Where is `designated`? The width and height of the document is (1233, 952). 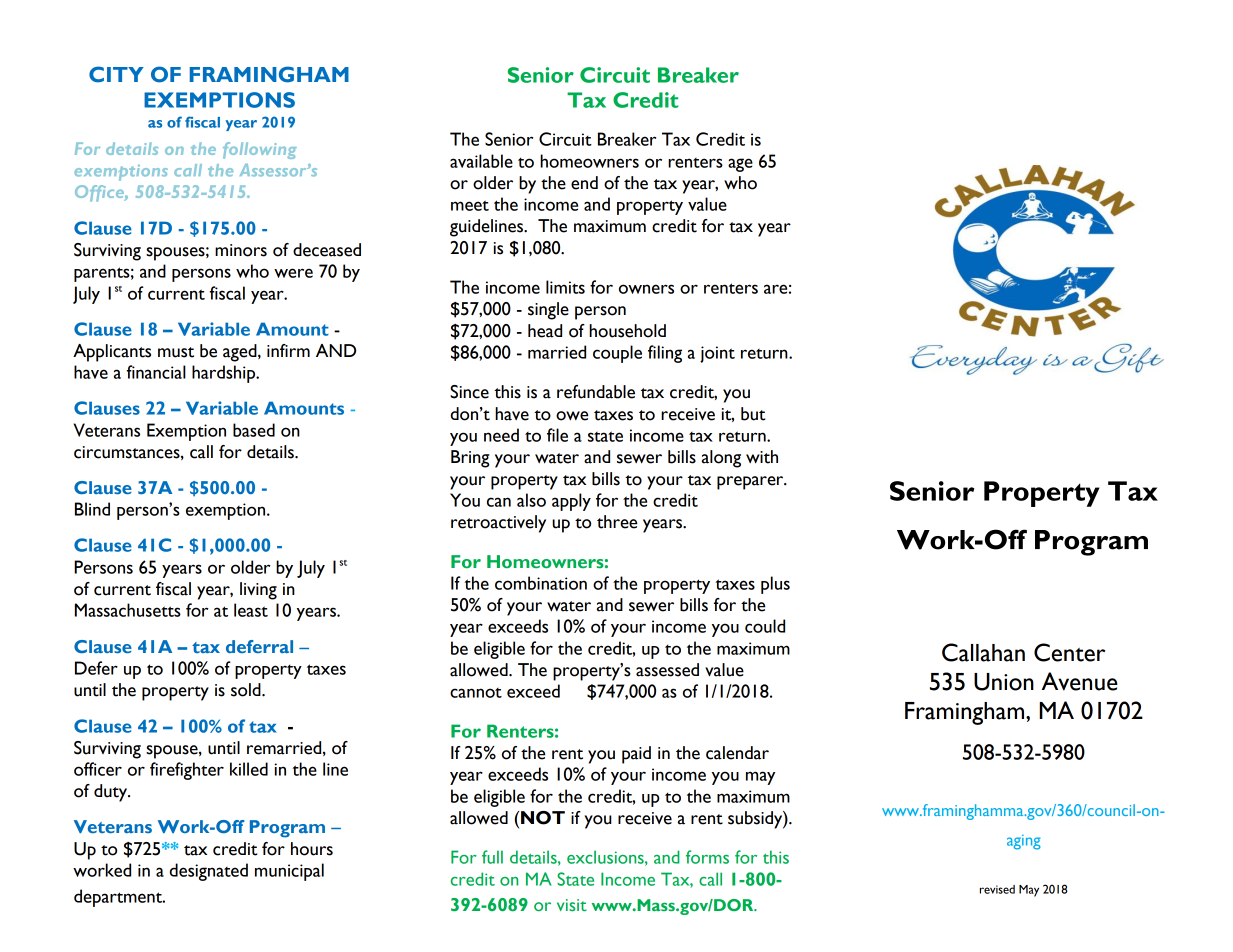 designated is located at coordinates (209, 872).
